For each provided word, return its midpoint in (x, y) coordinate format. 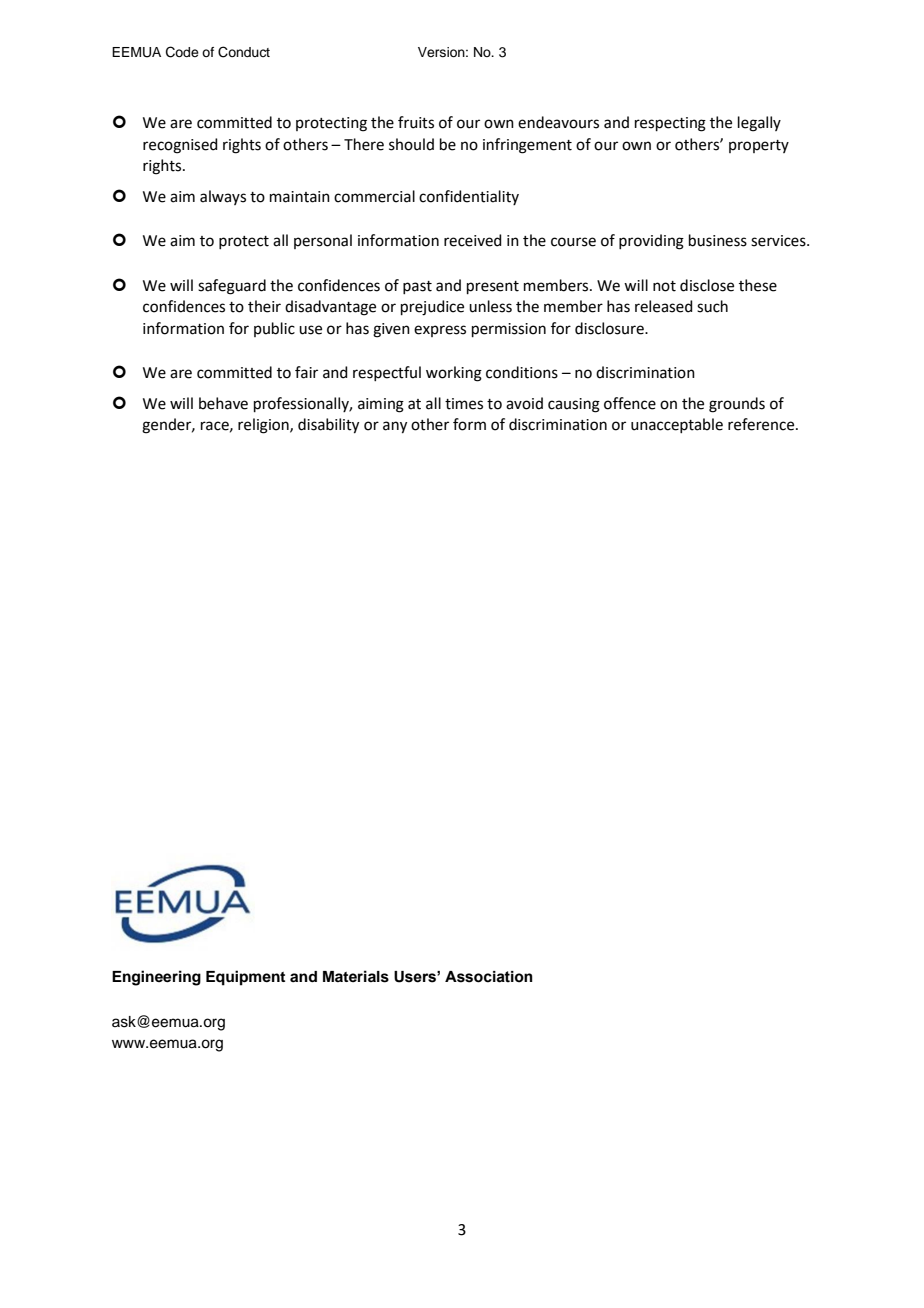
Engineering (156, 978)
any (395, 427)
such (712, 306)
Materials (356, 976)
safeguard (232, 287)
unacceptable (677, 425)
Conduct (244, 52)
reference (762, 424)
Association (489, 977)
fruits (416, 122)
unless (490, 306)
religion (264, 426)
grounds (737, 405)
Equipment (245, 978)
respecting (670, 124)
